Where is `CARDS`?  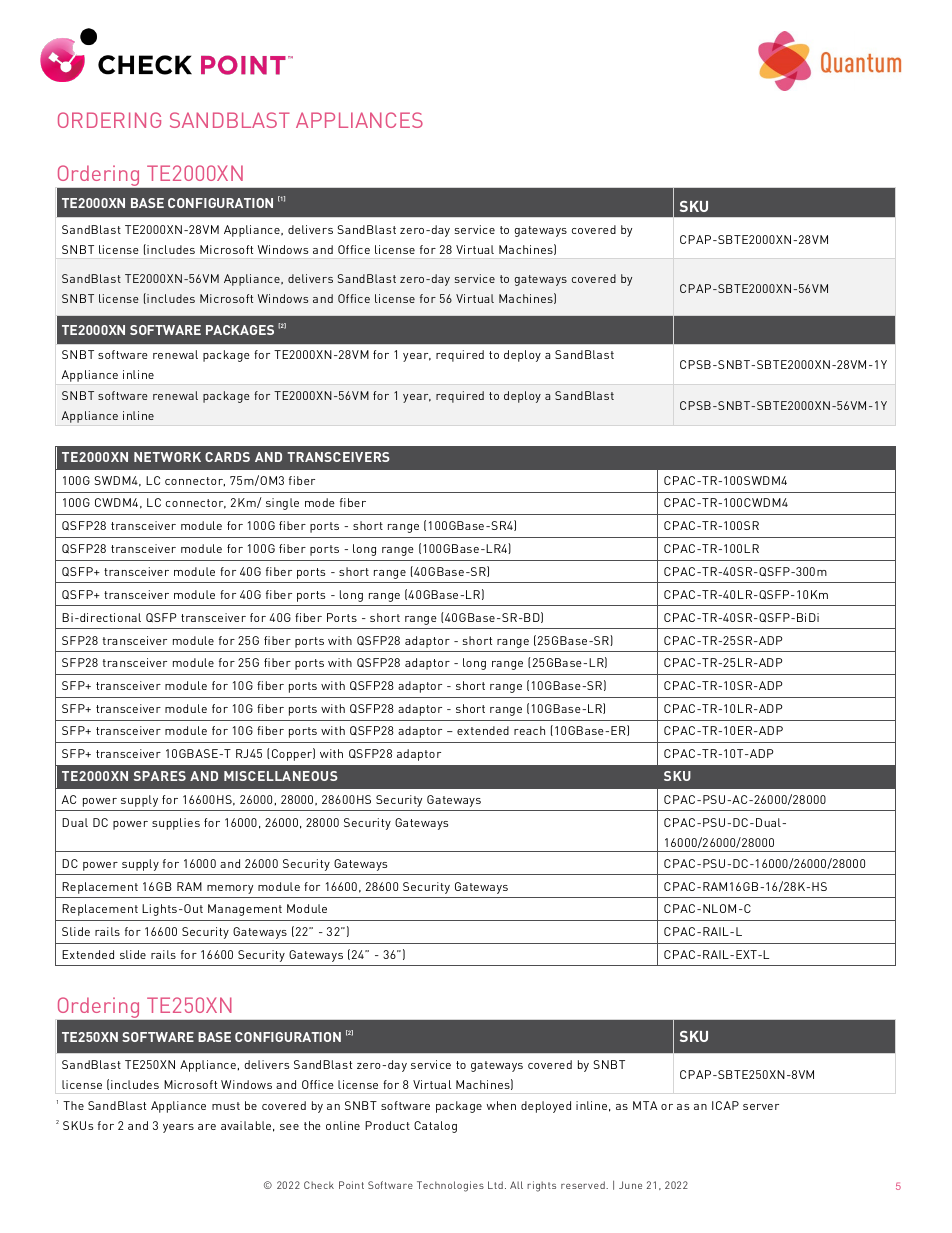 CARDS is located at coordinates (227, 457).
